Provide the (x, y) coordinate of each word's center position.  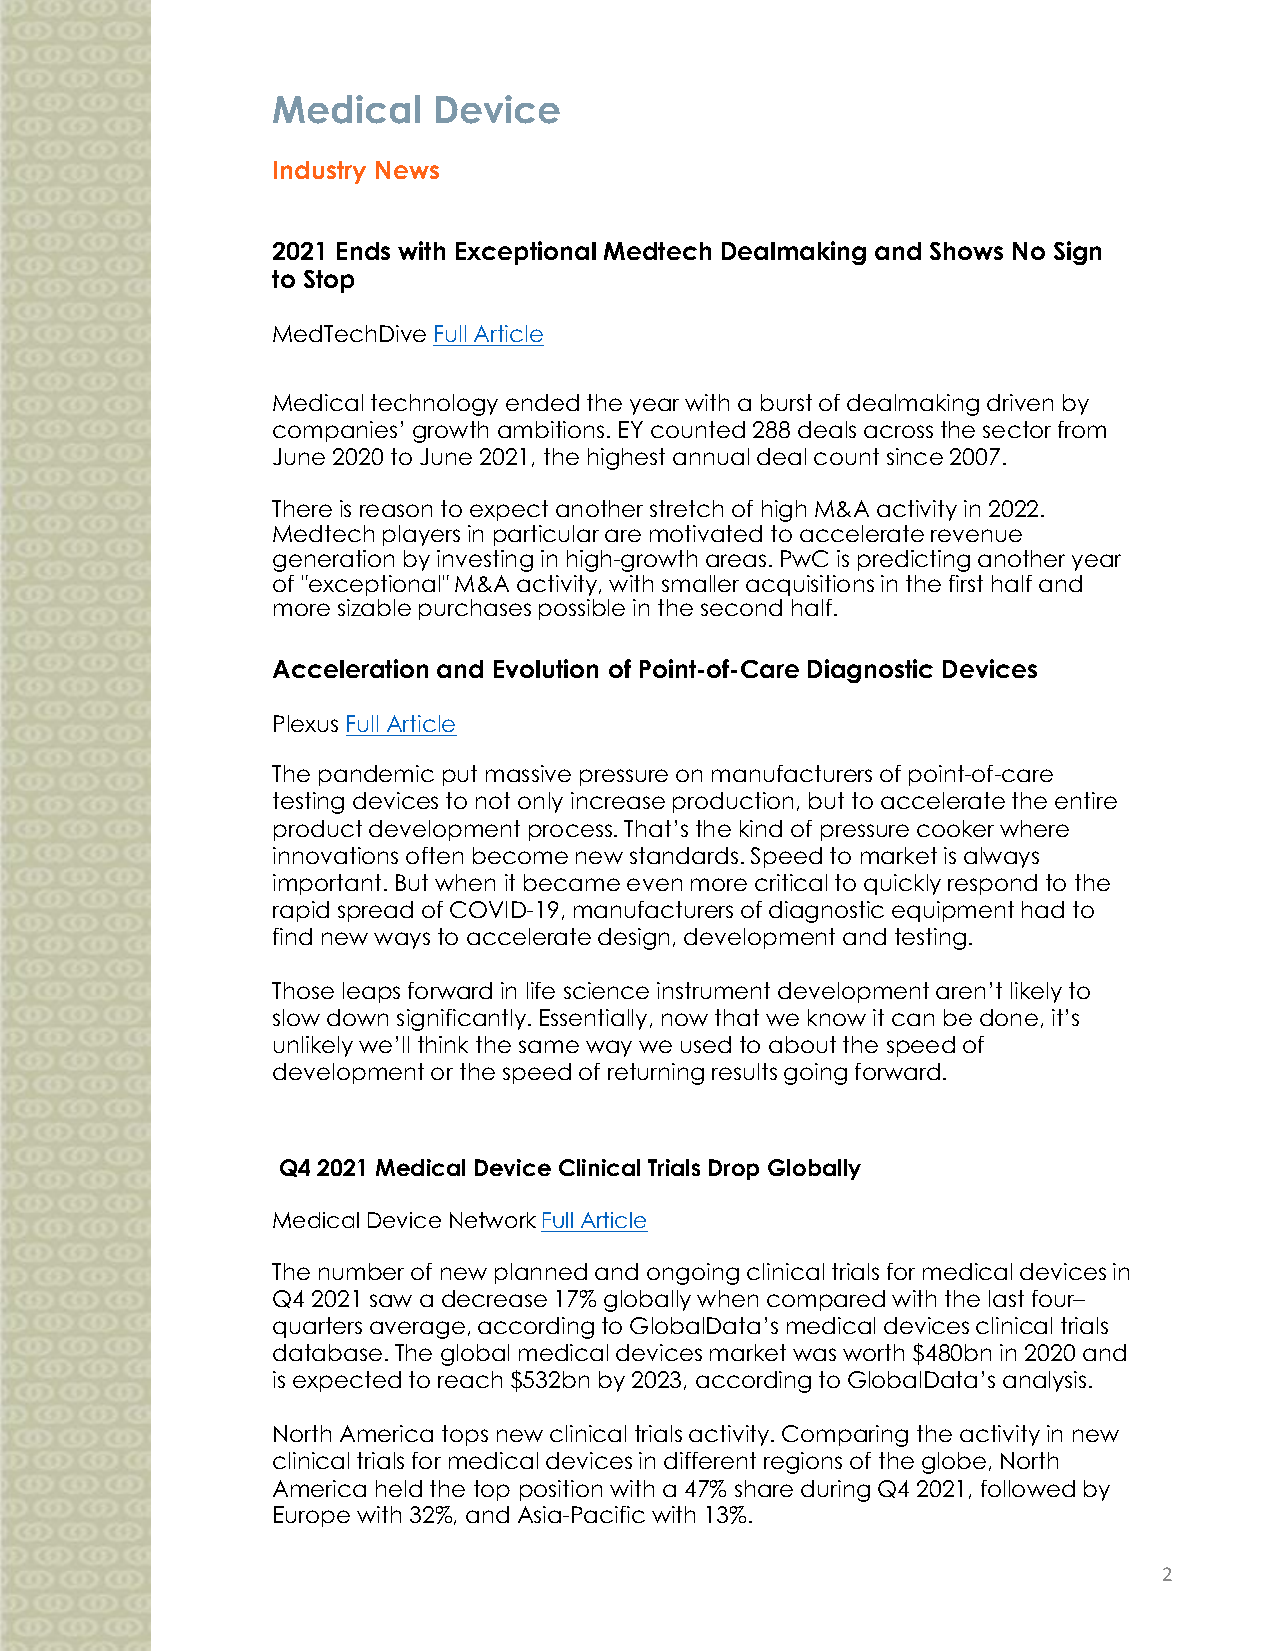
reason (396, 510)
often (434, 855)
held (399, 1488)
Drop (734, 1169)
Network (493, 1220)
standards (684, 855)
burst (786, 402)
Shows (966, 251)
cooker (955, 828)
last (1006, 1298)
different (710, 1460)
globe (954, 1463)
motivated (706, 533)
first (966, 583)
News (407, 170)
